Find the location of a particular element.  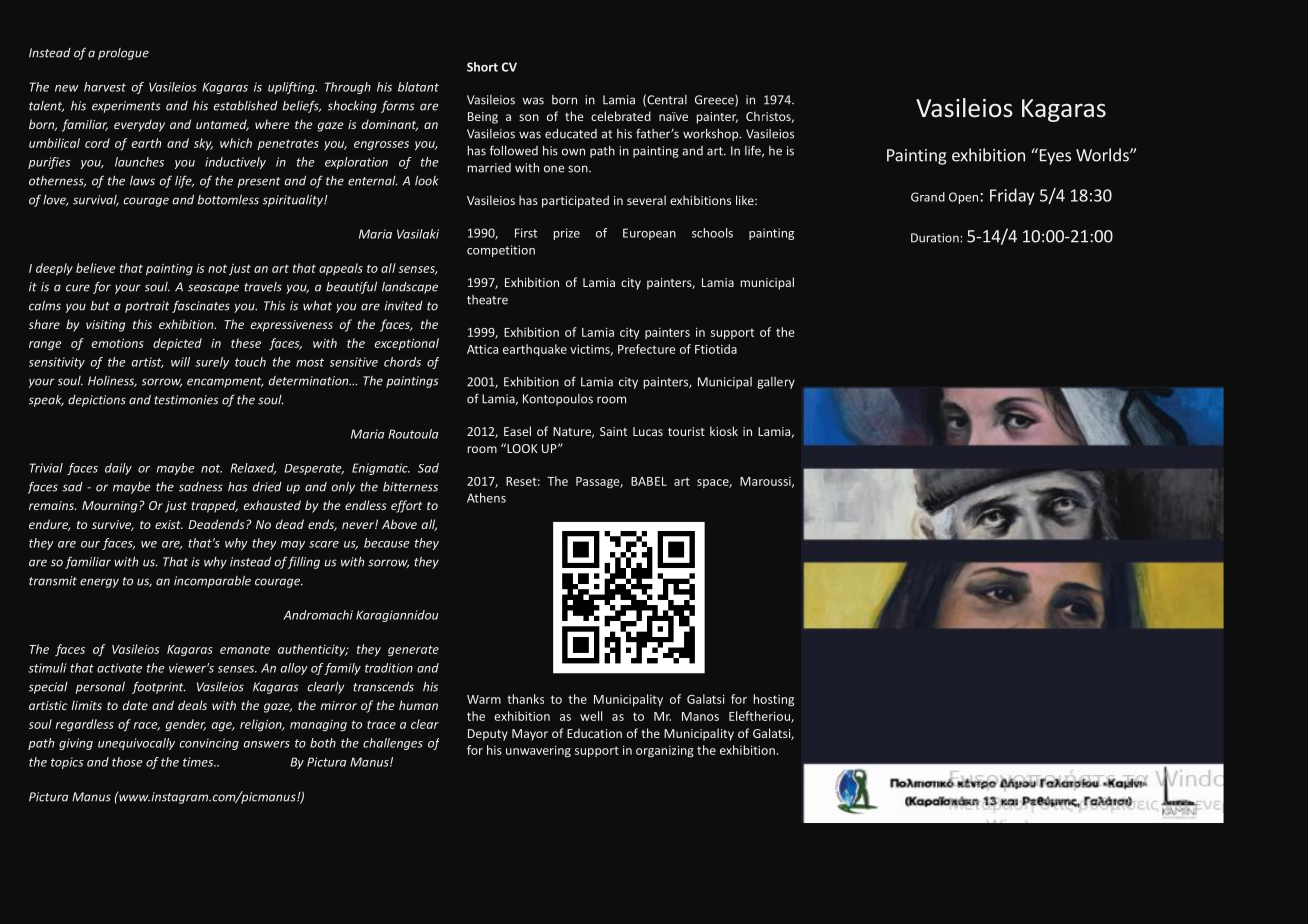

prologue is located at coordinates (123, 54).
